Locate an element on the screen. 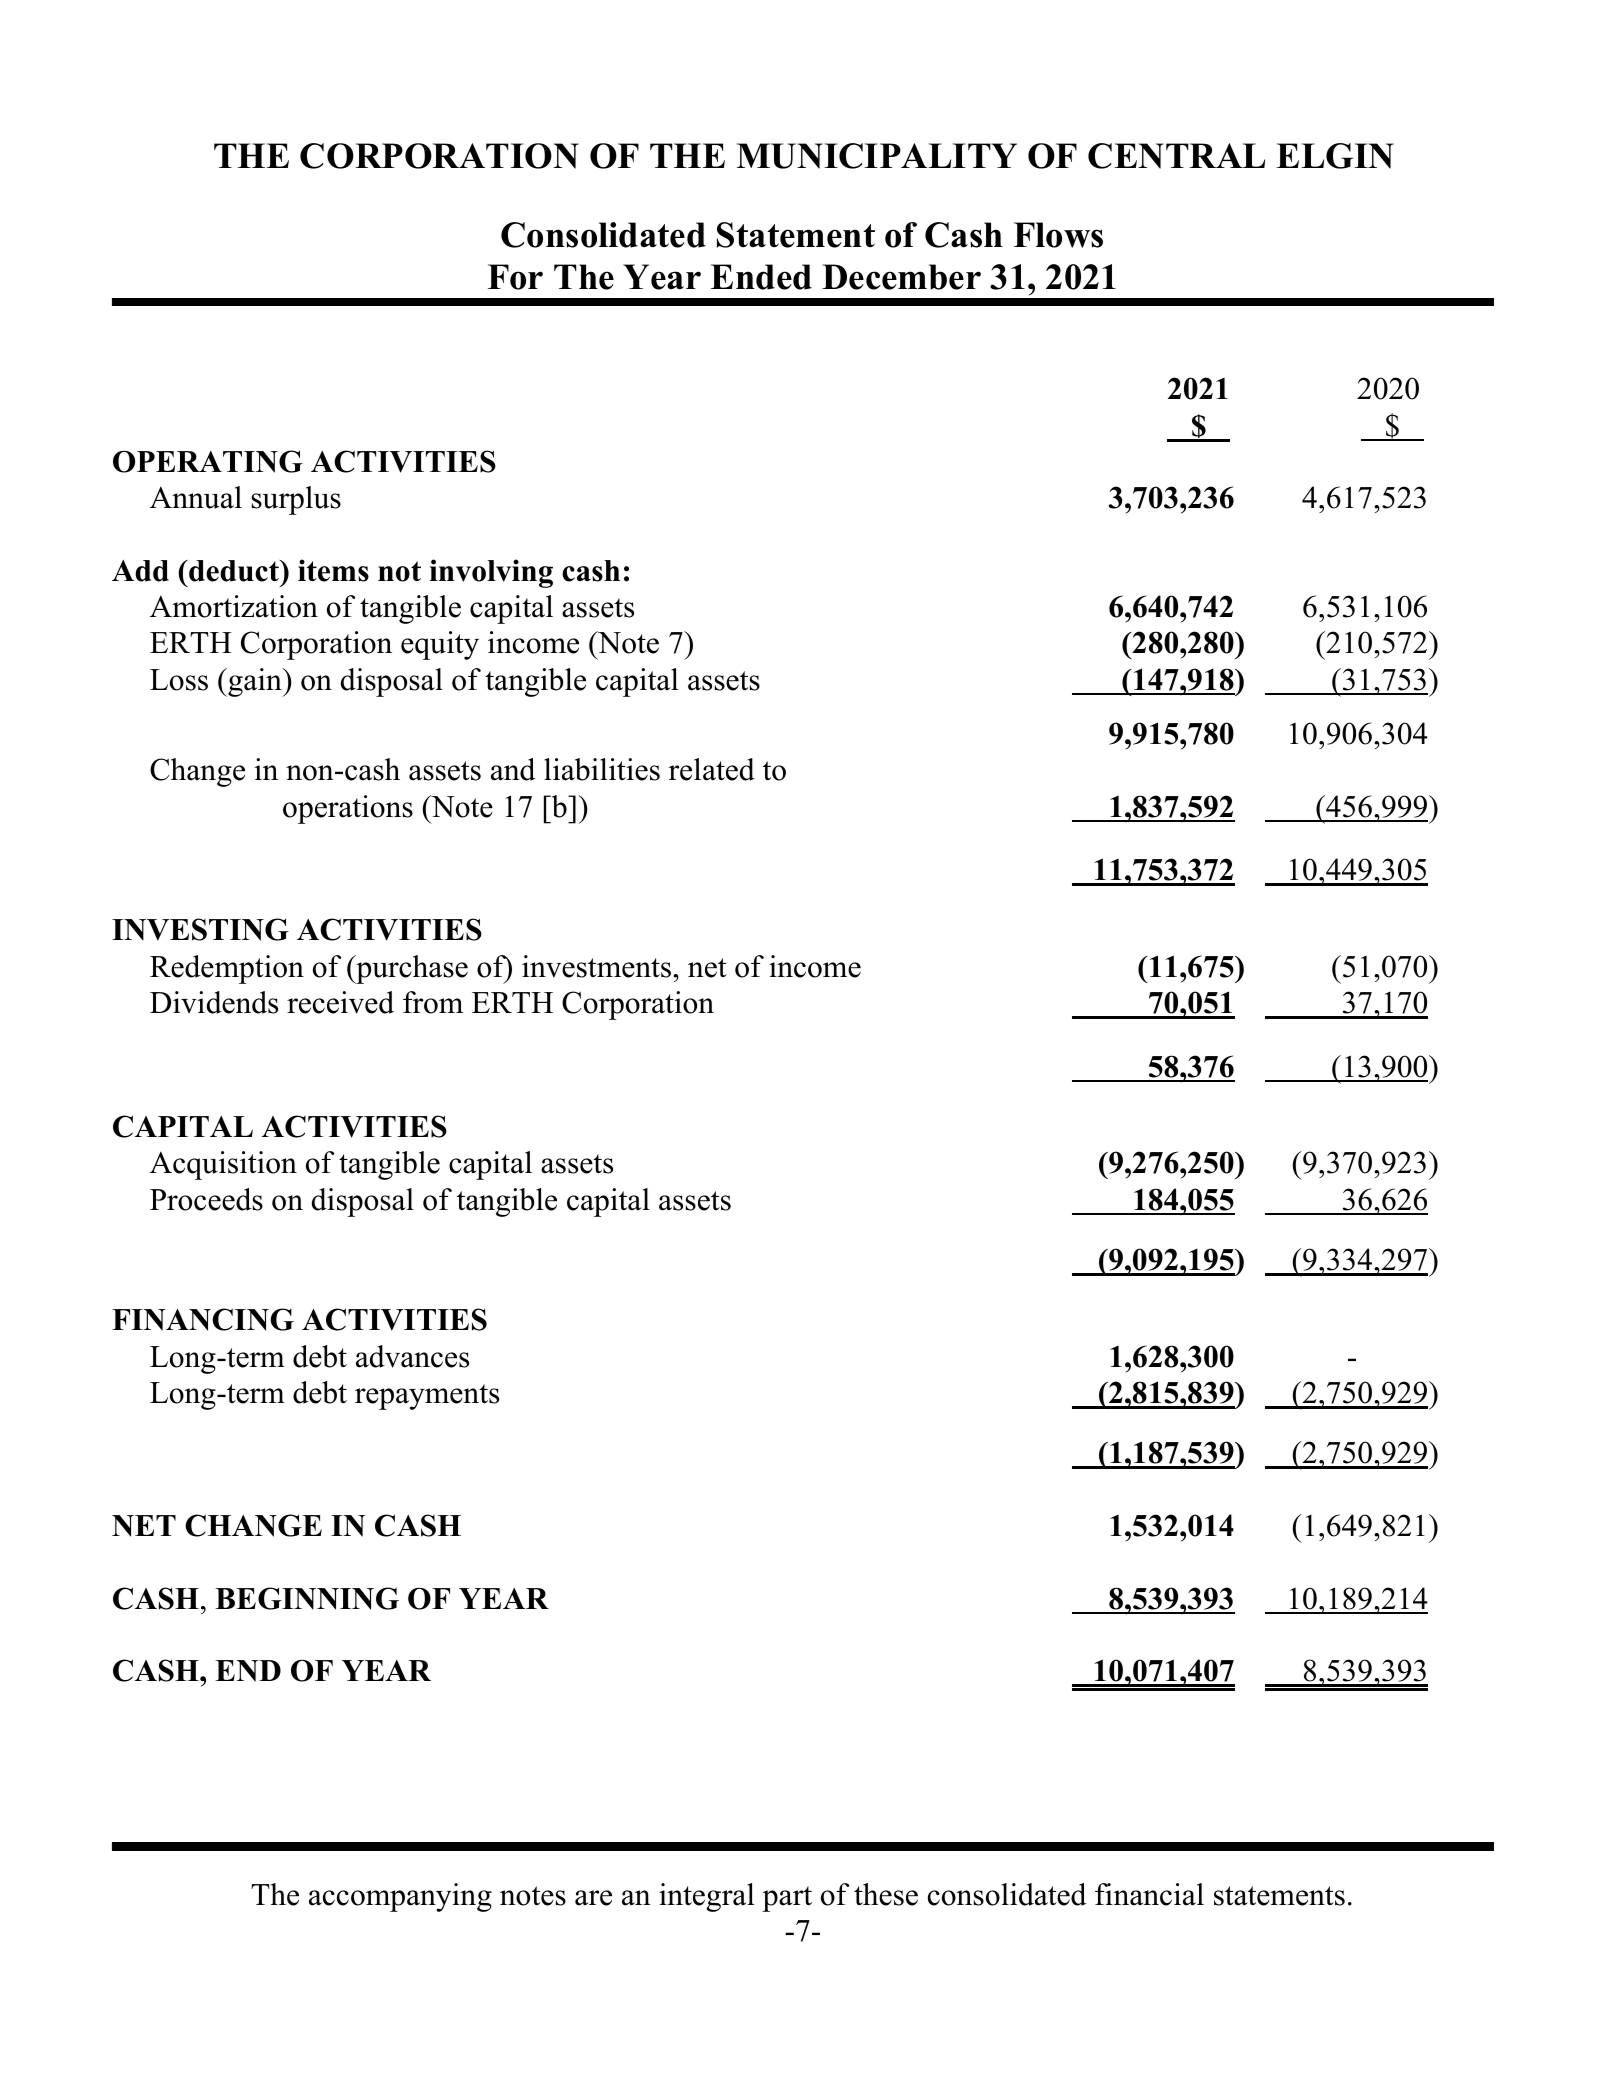  integral is located at coordinates (707, 1897).
